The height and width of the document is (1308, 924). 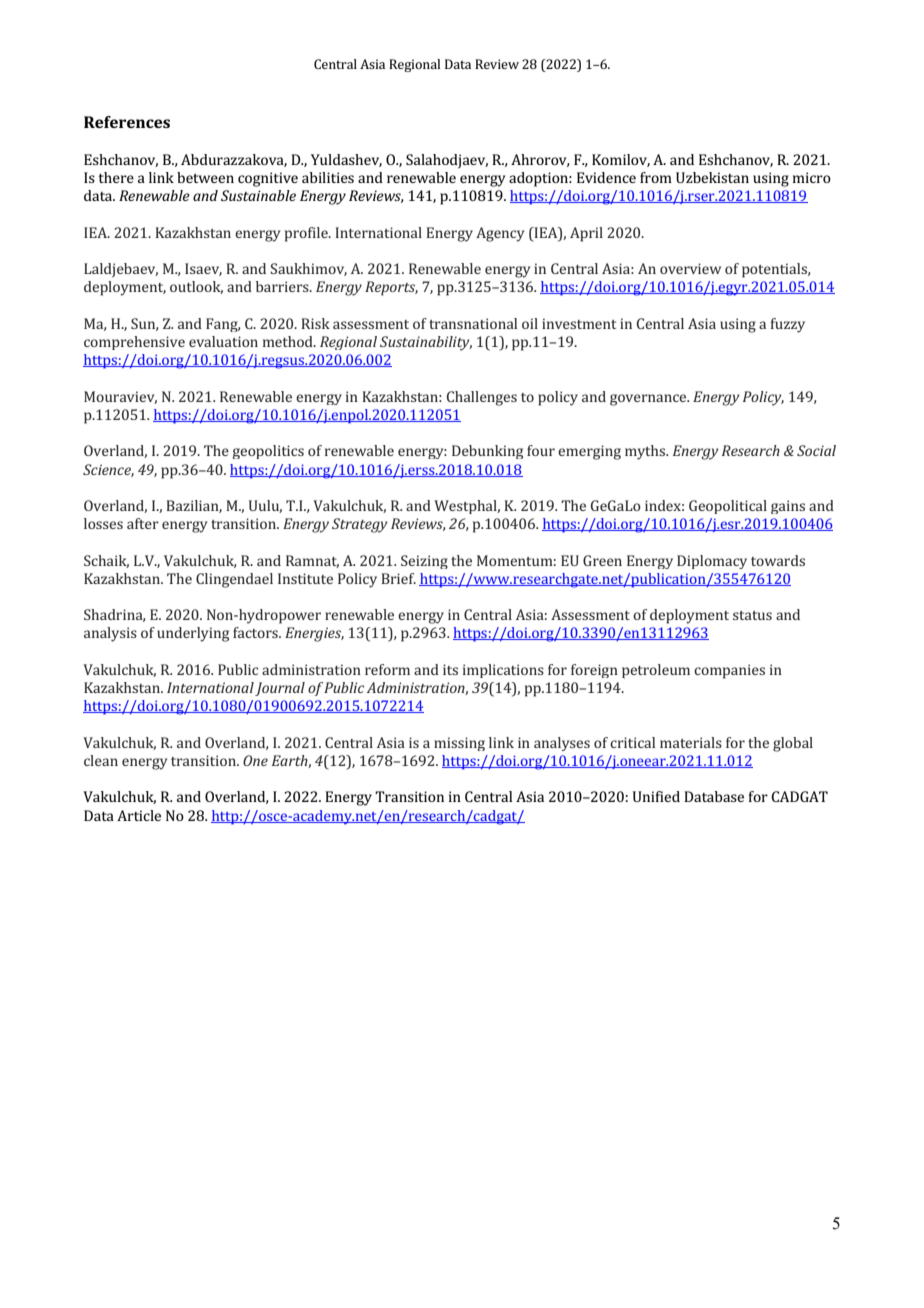 I want to click on fuzzy, so click(x=788, y=325).
